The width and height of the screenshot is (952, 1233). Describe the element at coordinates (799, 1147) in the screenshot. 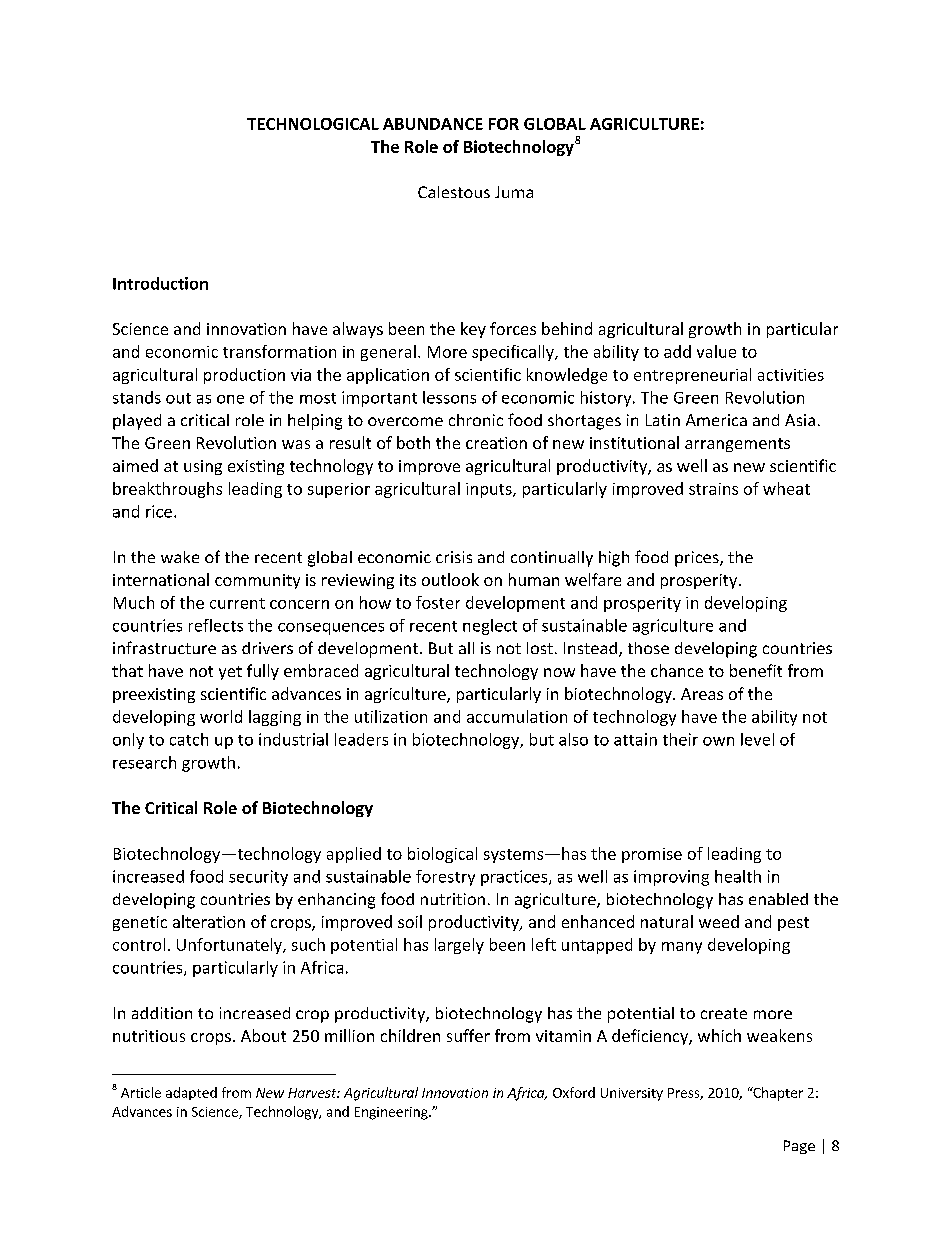

I see `Page` at that location.
